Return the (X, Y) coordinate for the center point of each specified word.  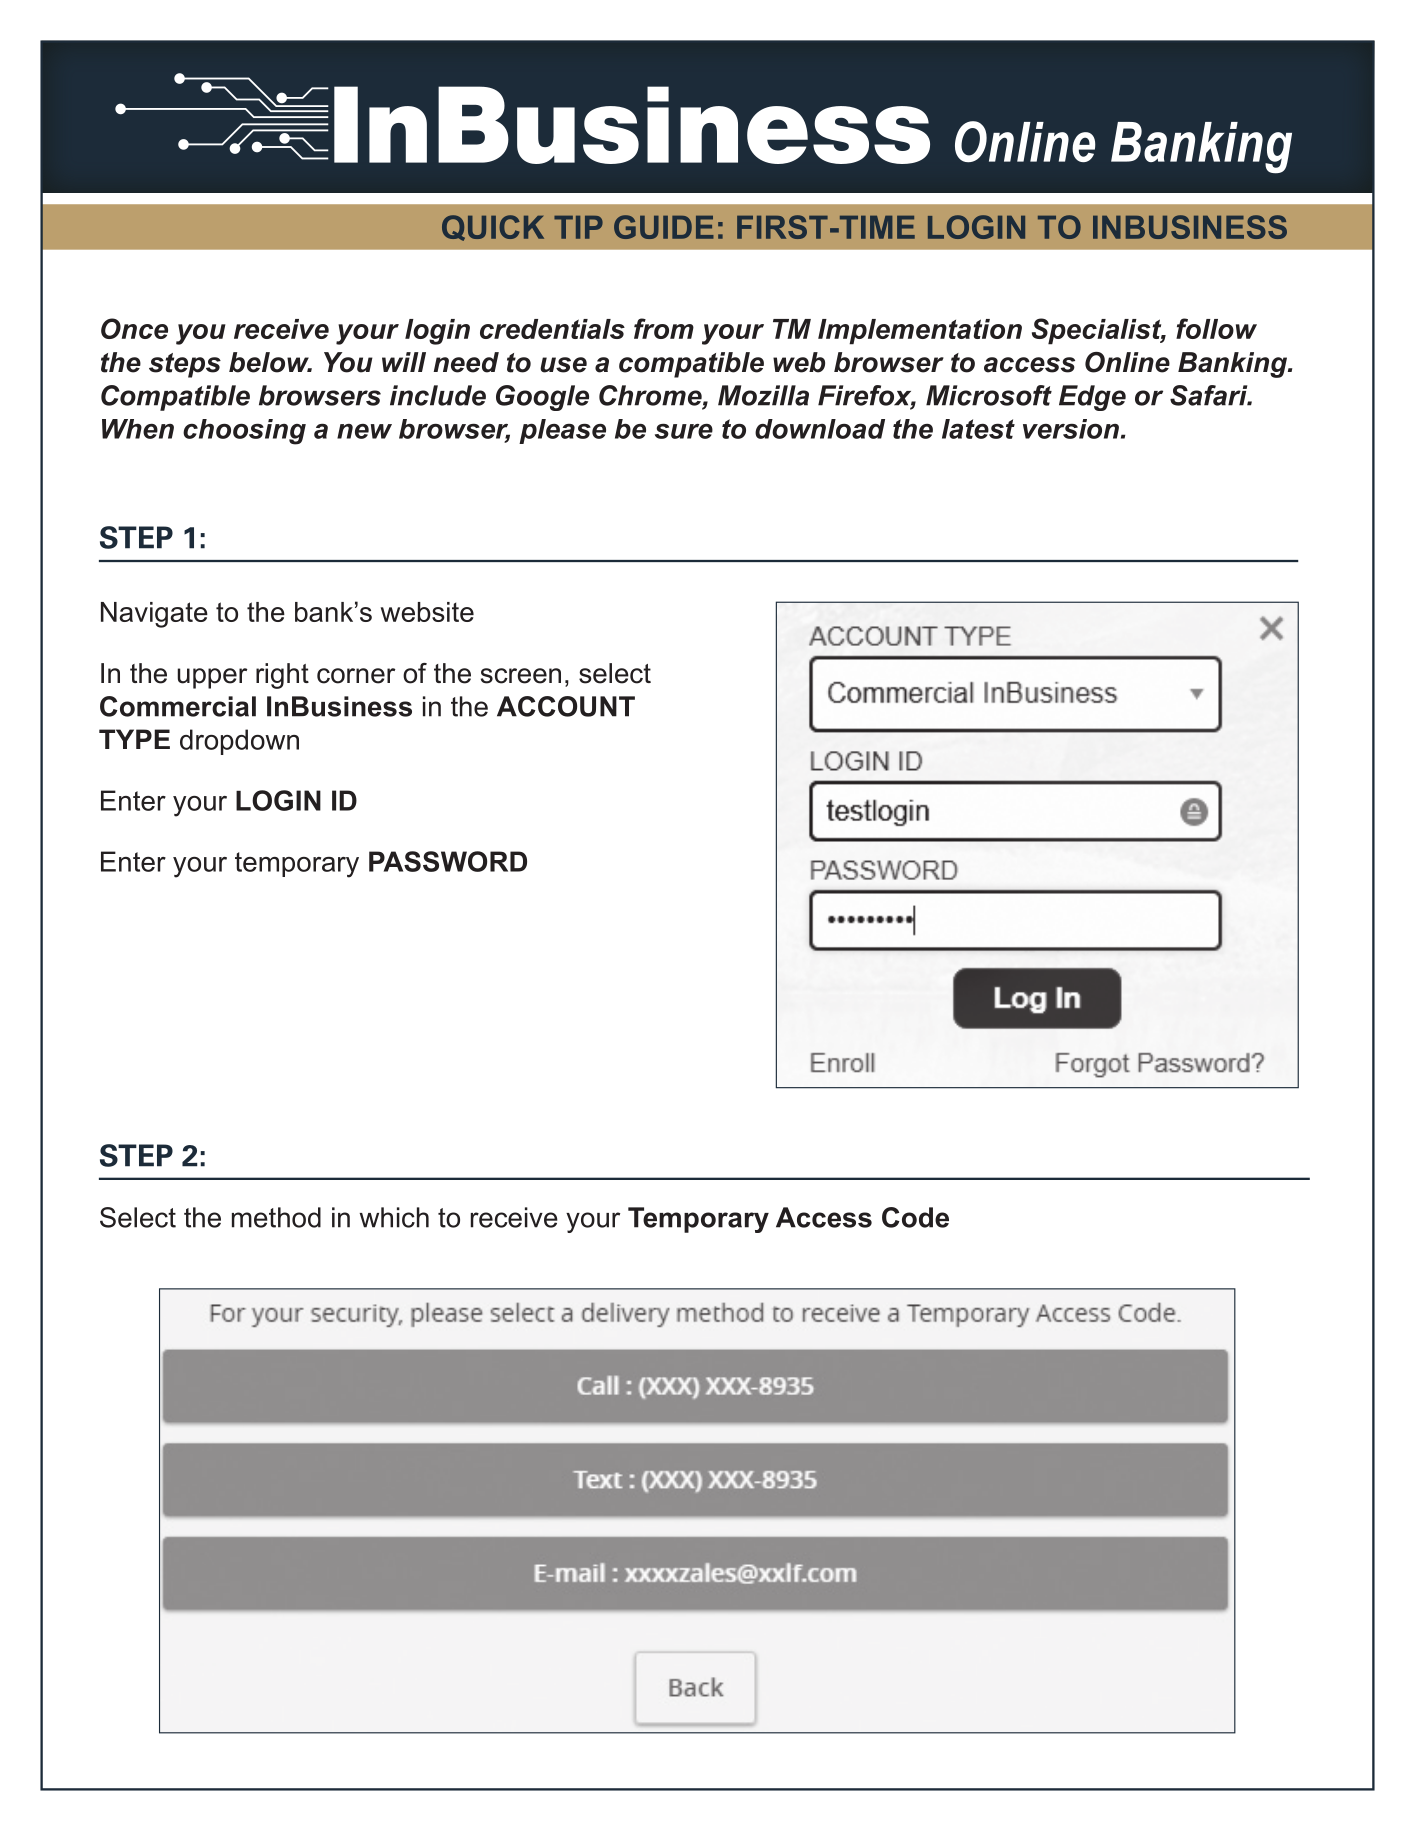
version (1071, 429)
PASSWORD (448, 861)
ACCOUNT (566, 706)
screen (521, 676)
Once (134, 328)
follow (1216, 328)
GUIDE (664, 227)
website (427, 612)
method (276, 1217)
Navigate (154, 615)
